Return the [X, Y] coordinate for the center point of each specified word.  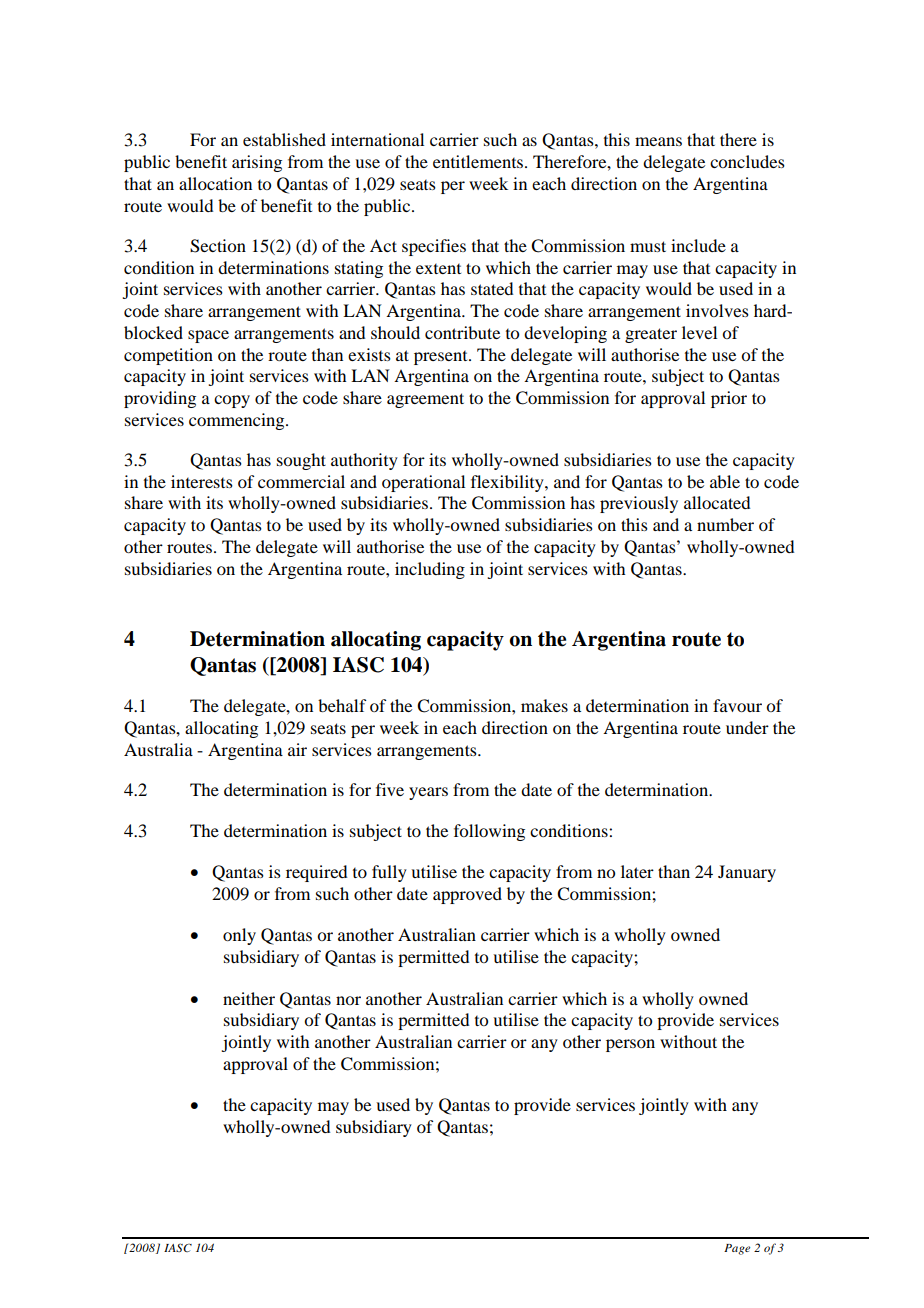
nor [348, 1000]
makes [544, 705]
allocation [215, 183]
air [297, 749]
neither [249, 998]
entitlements [479, 161]
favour [737, 705]
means [658, 141]
